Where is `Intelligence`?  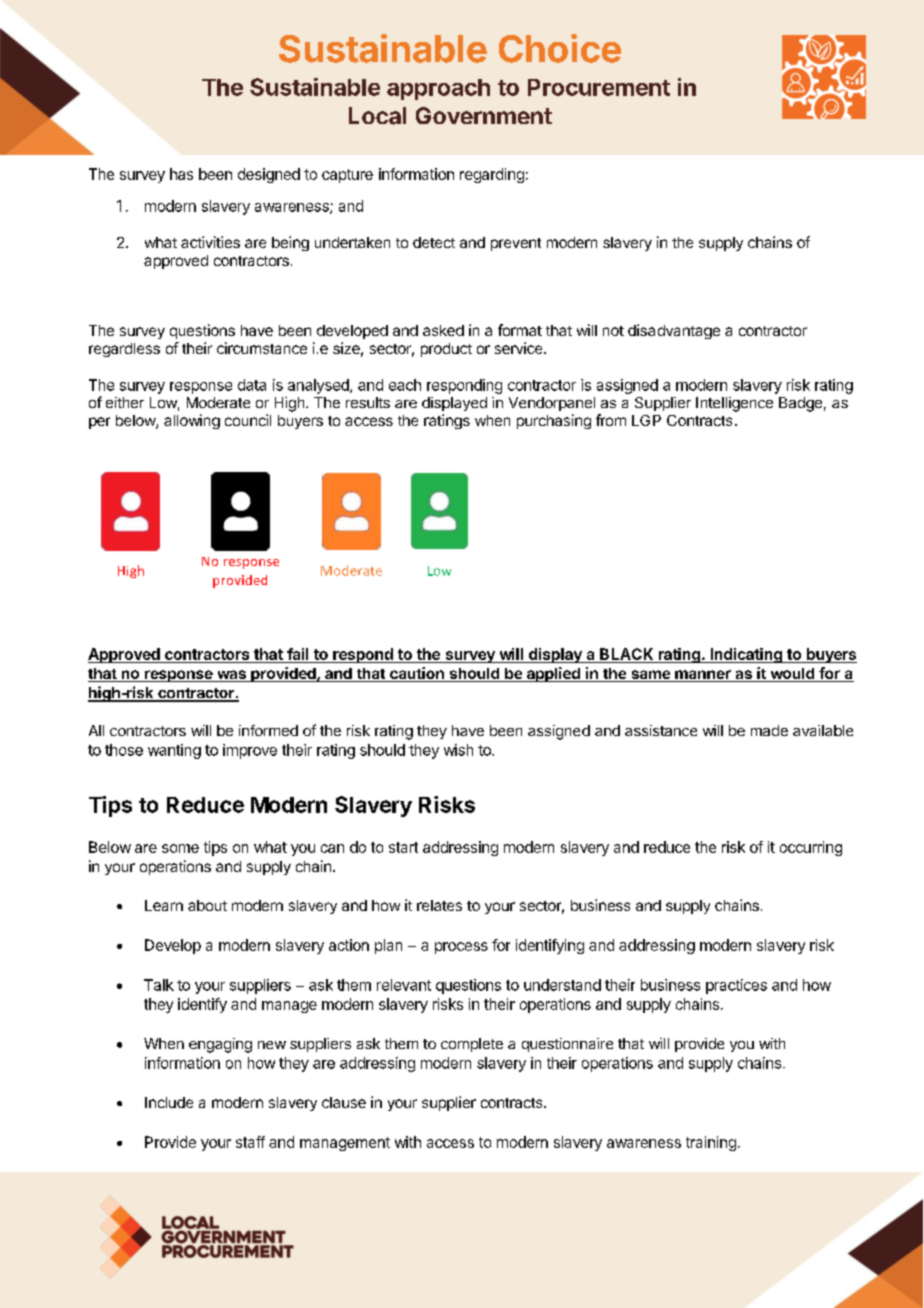
Intelligence is located at coordinates (734, 404).
